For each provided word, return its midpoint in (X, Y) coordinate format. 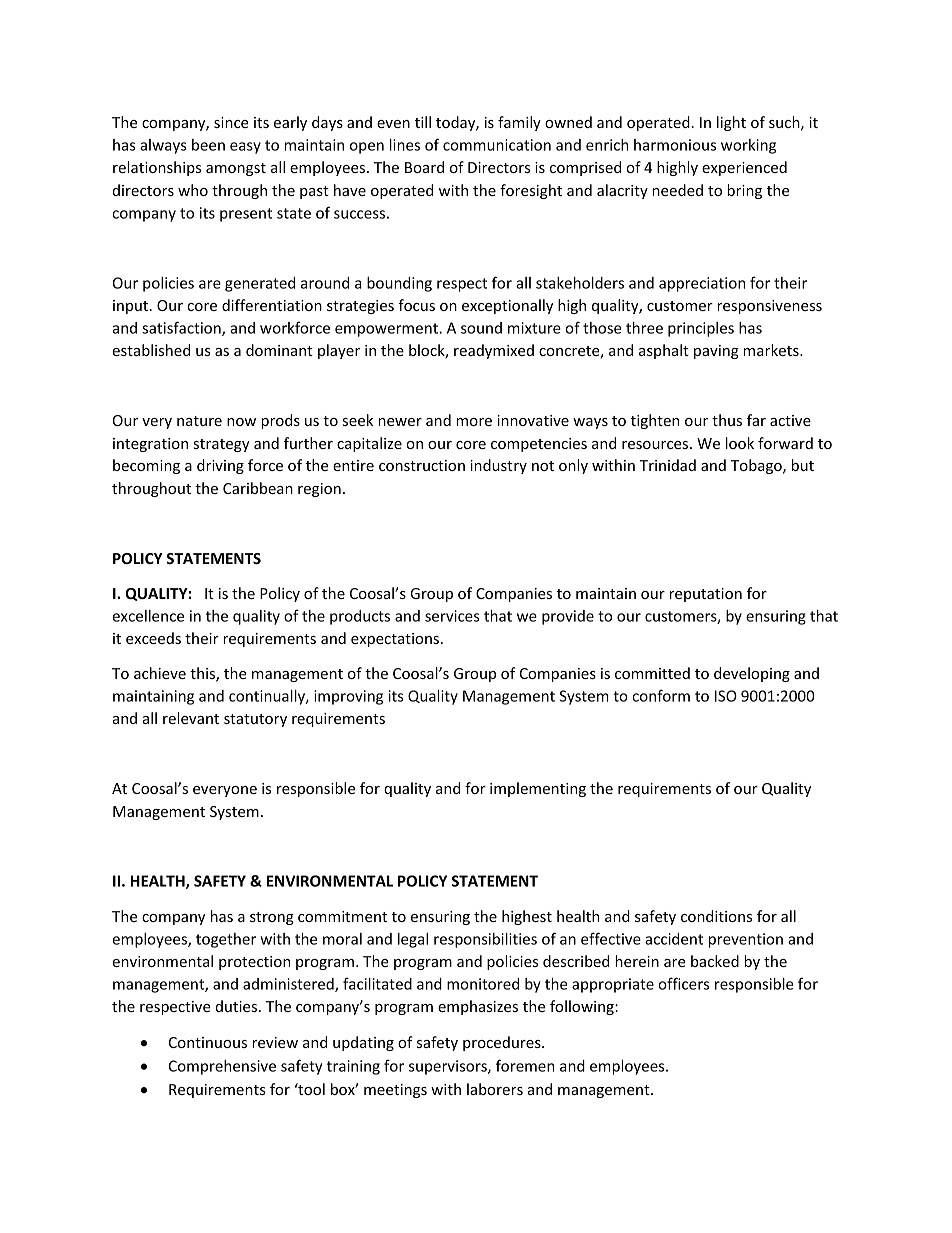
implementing (538, 789)
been (208, 145)
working (748, 146)
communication (497, 145)
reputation (706, 595)
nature (199, 421)
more (474, 422)
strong (272, 918)
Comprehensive (222, 1067)
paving (716, 352)
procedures (503, 1043)
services (452, 616)
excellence (148, 616)
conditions (716, 916)
